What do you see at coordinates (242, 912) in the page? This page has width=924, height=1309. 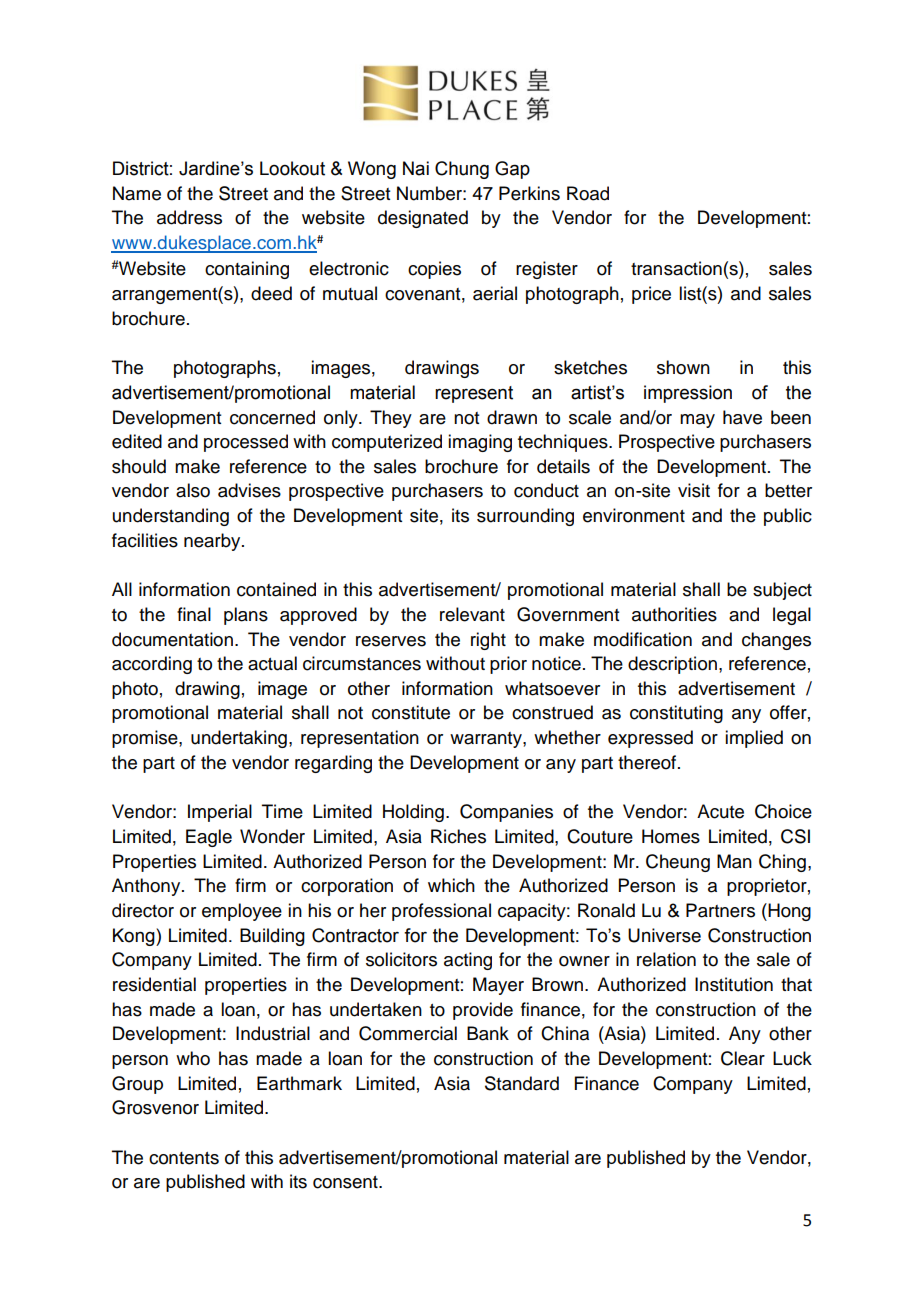 I see `employee` at bounding box center [242, 912].
